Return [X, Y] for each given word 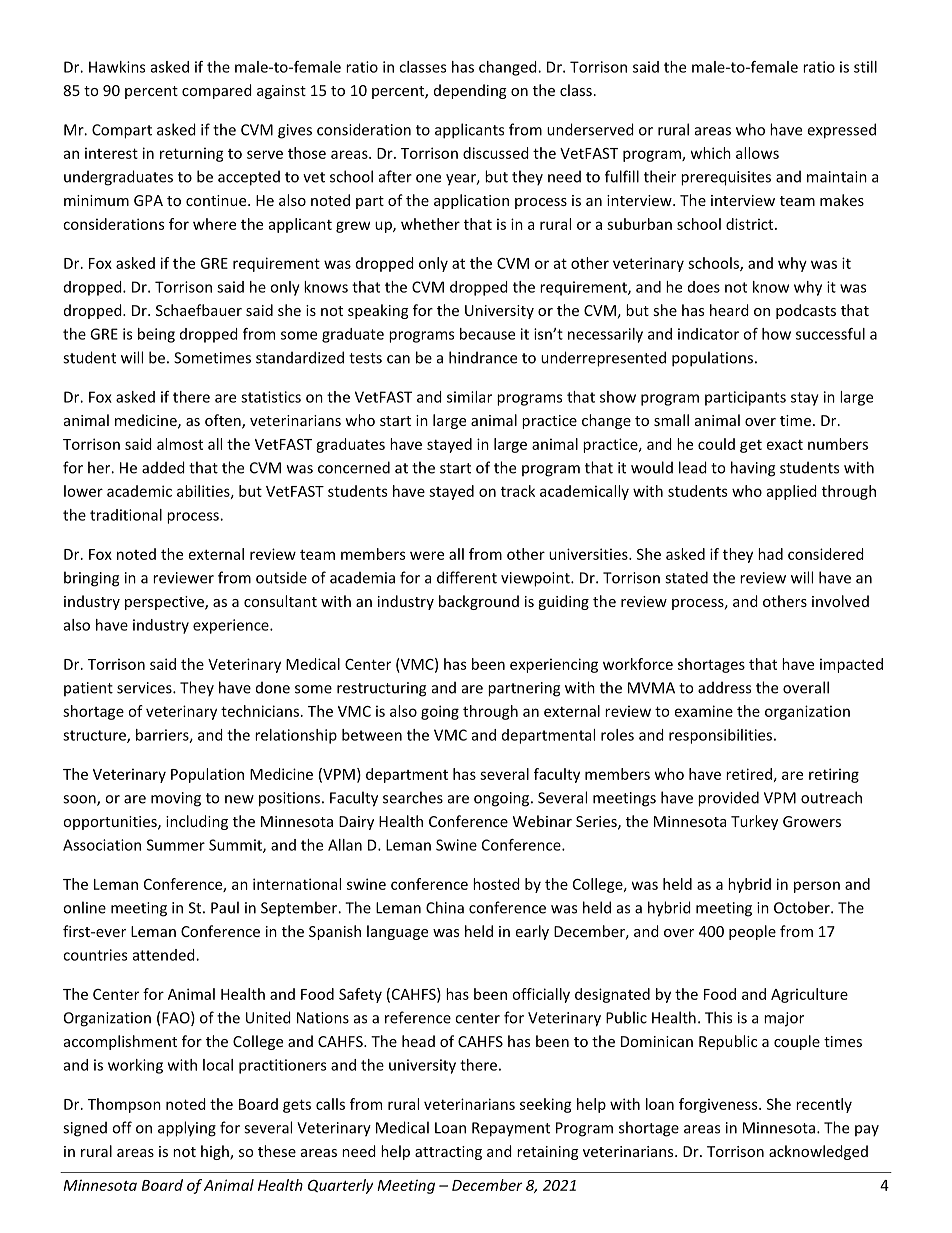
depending [470, 91]
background [479, 602]
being [156, 335]
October [803, 907]
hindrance [483, 357]
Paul [225, 907]
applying [187, 1129]
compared [217, 91]
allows [757, 153]
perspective [165, 603]
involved [840, 601]
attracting [448, 1153]
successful [830, 334]
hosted [496, 884]
